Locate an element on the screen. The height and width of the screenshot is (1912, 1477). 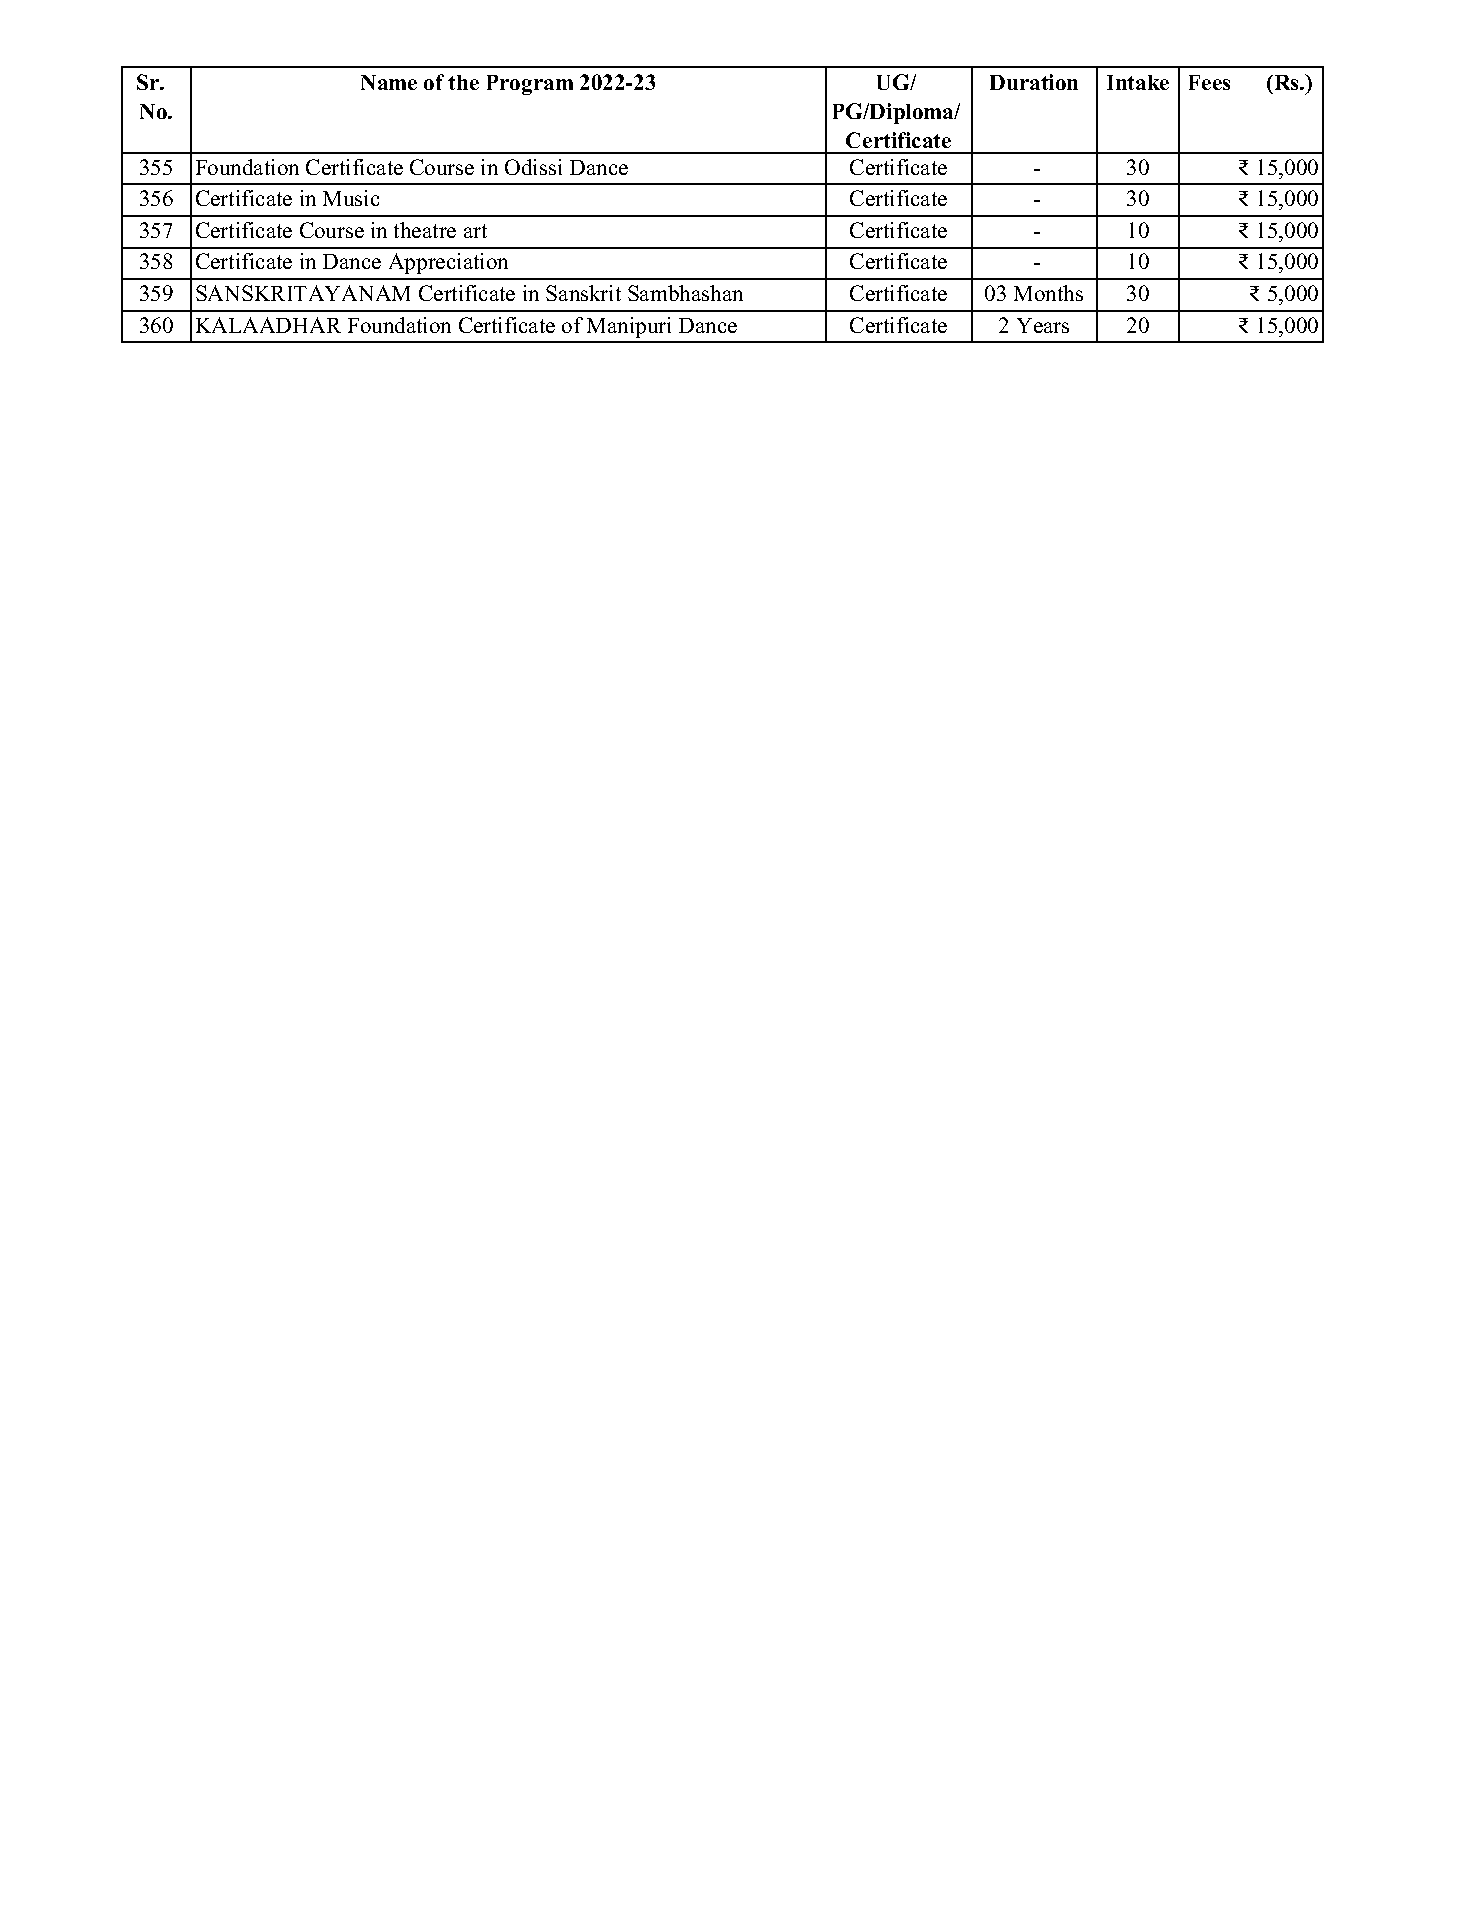
Name is located at coordinates (389, 82).
